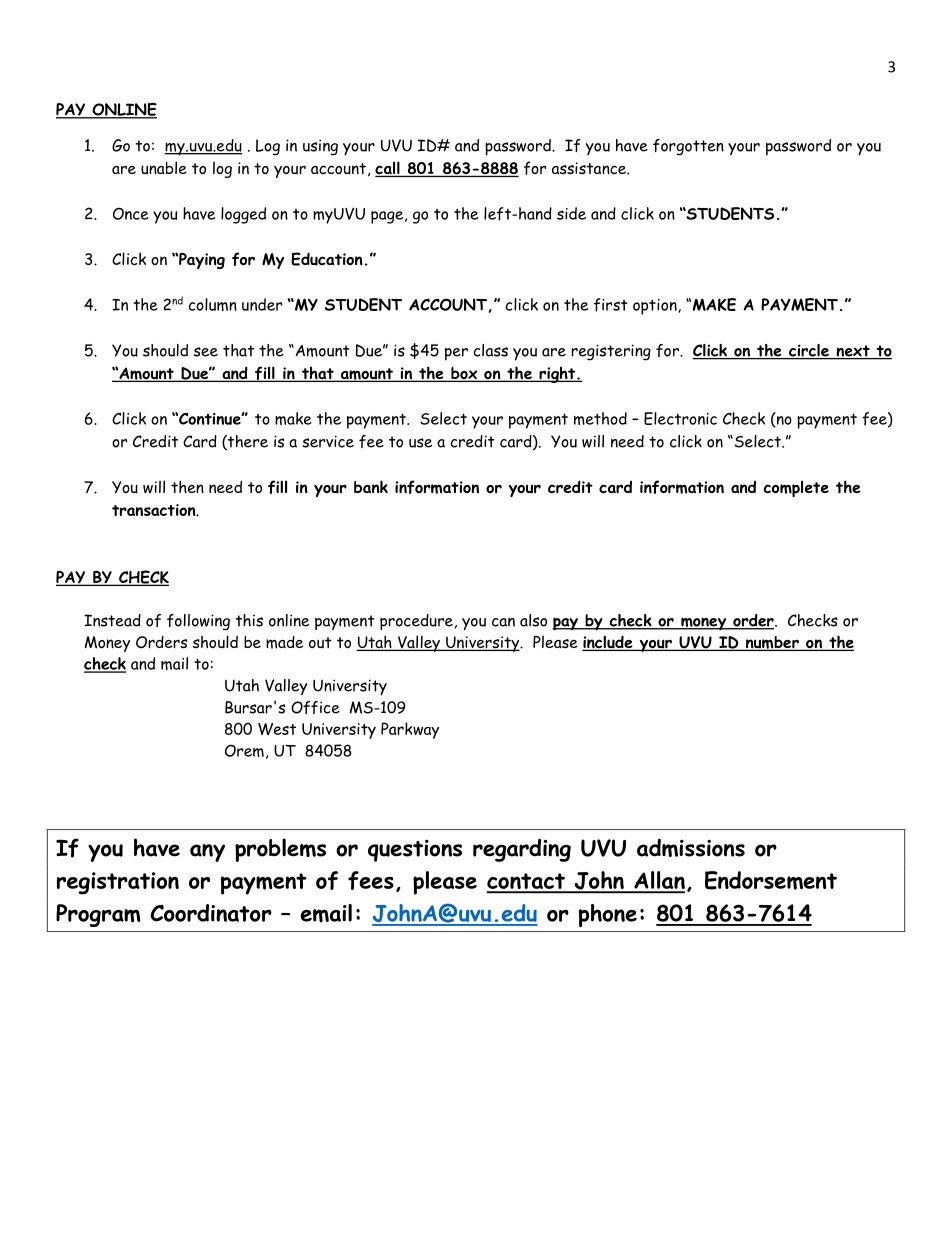  I want to click on complete, so click(796, 488).
